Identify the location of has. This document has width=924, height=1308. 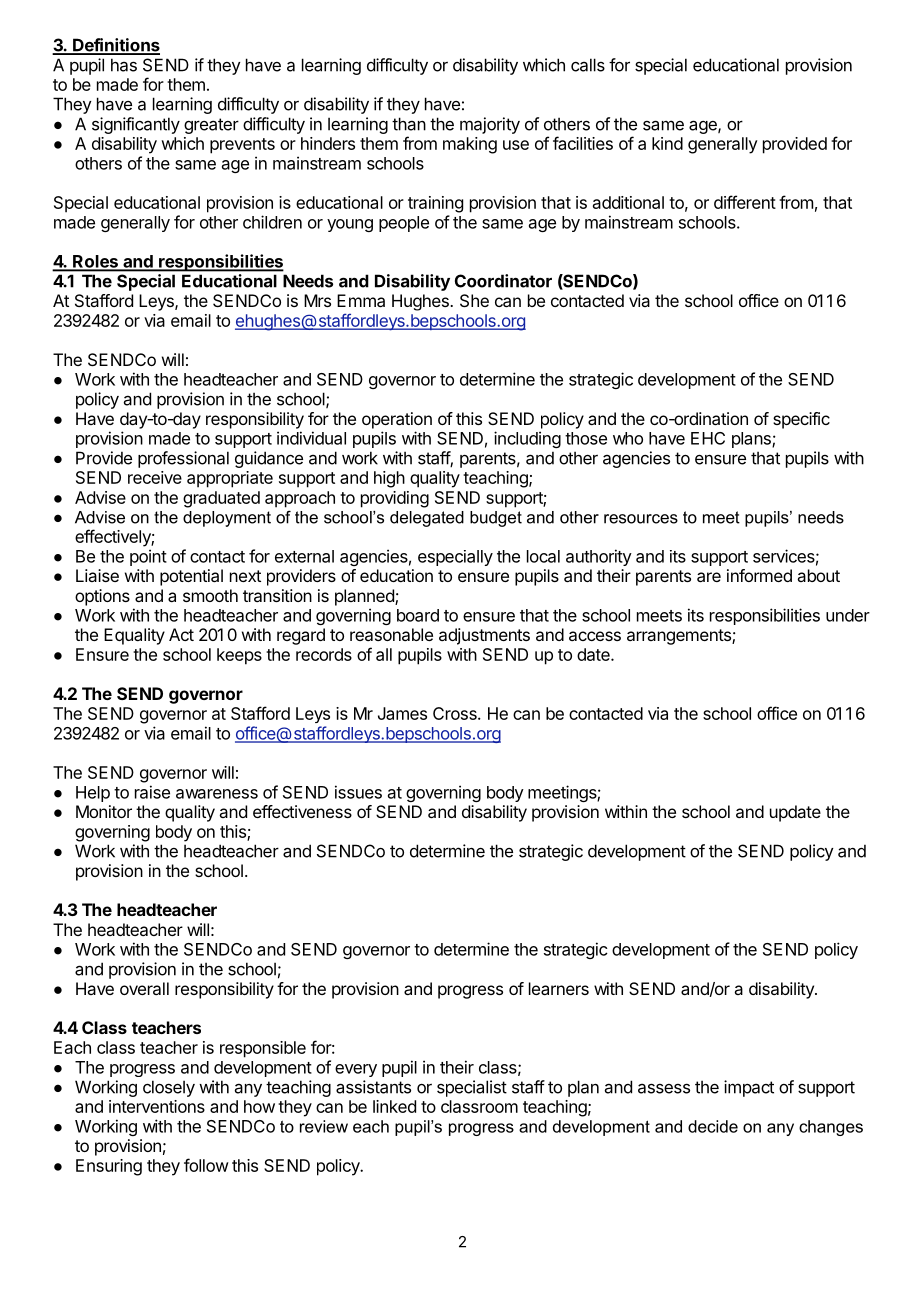
(124, 65).
